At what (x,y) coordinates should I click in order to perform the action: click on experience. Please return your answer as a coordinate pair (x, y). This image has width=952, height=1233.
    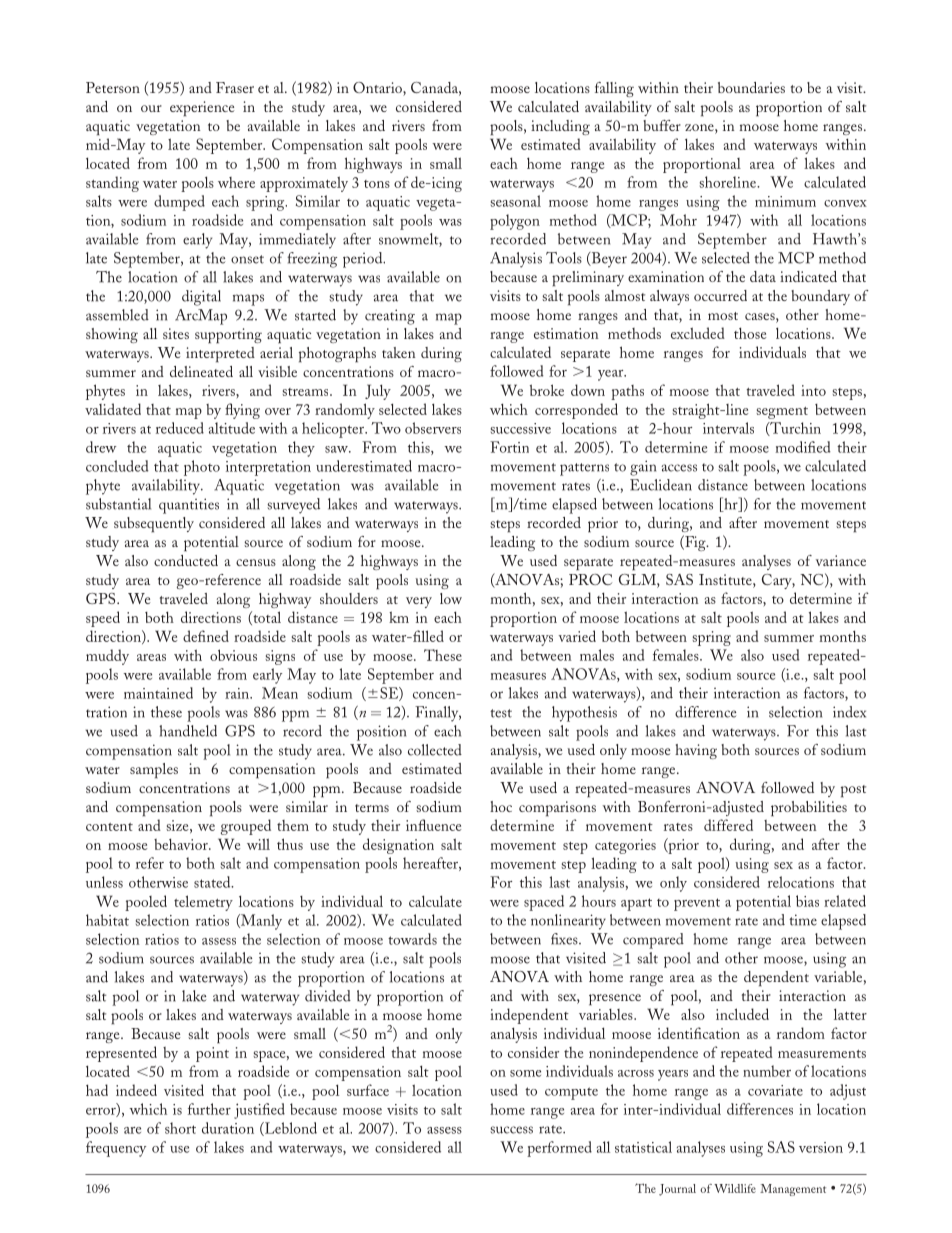
    Looking at the image, I should click on (202, 108).
